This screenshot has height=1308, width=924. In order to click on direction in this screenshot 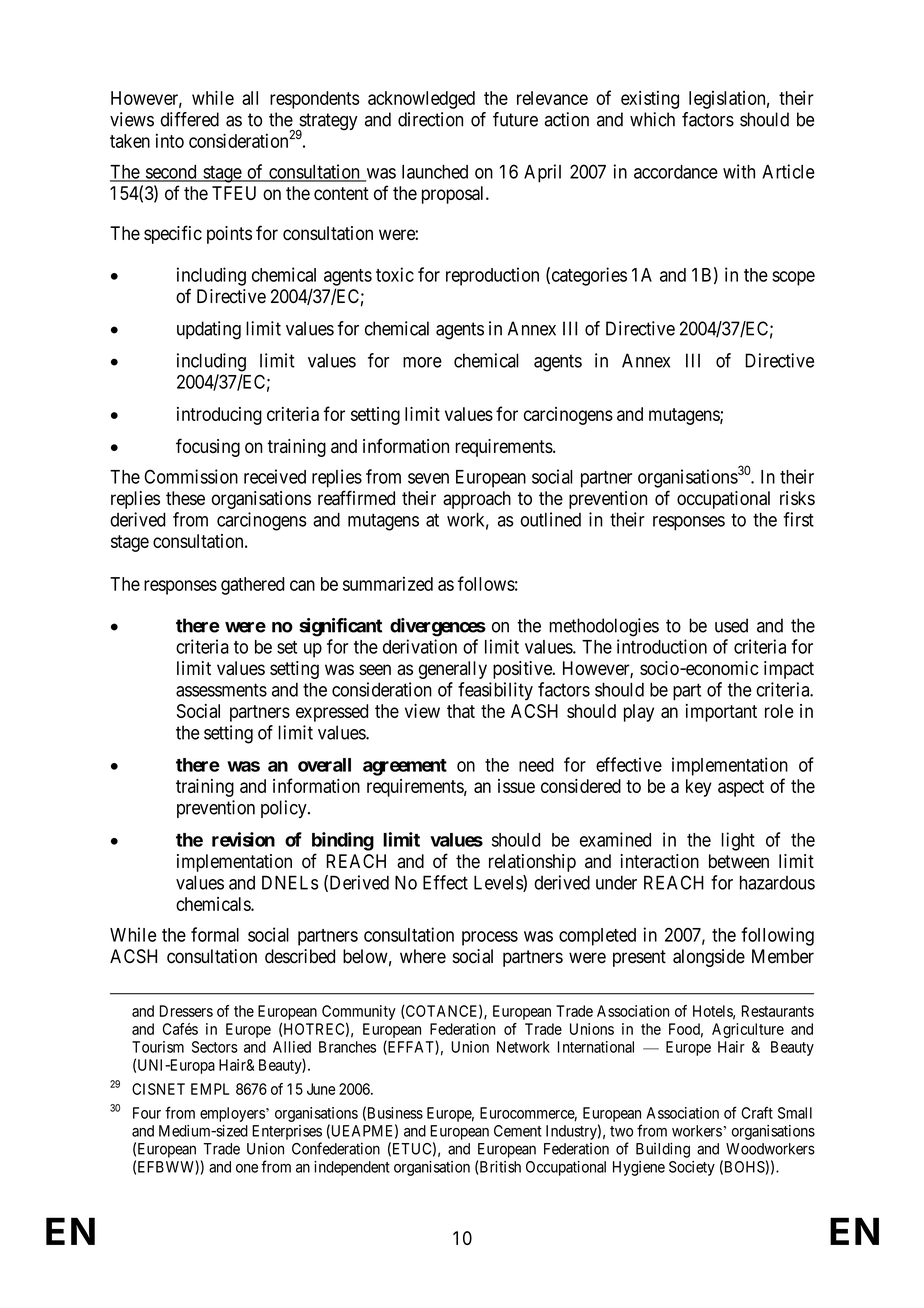, I will do `click(430, 119)`.
